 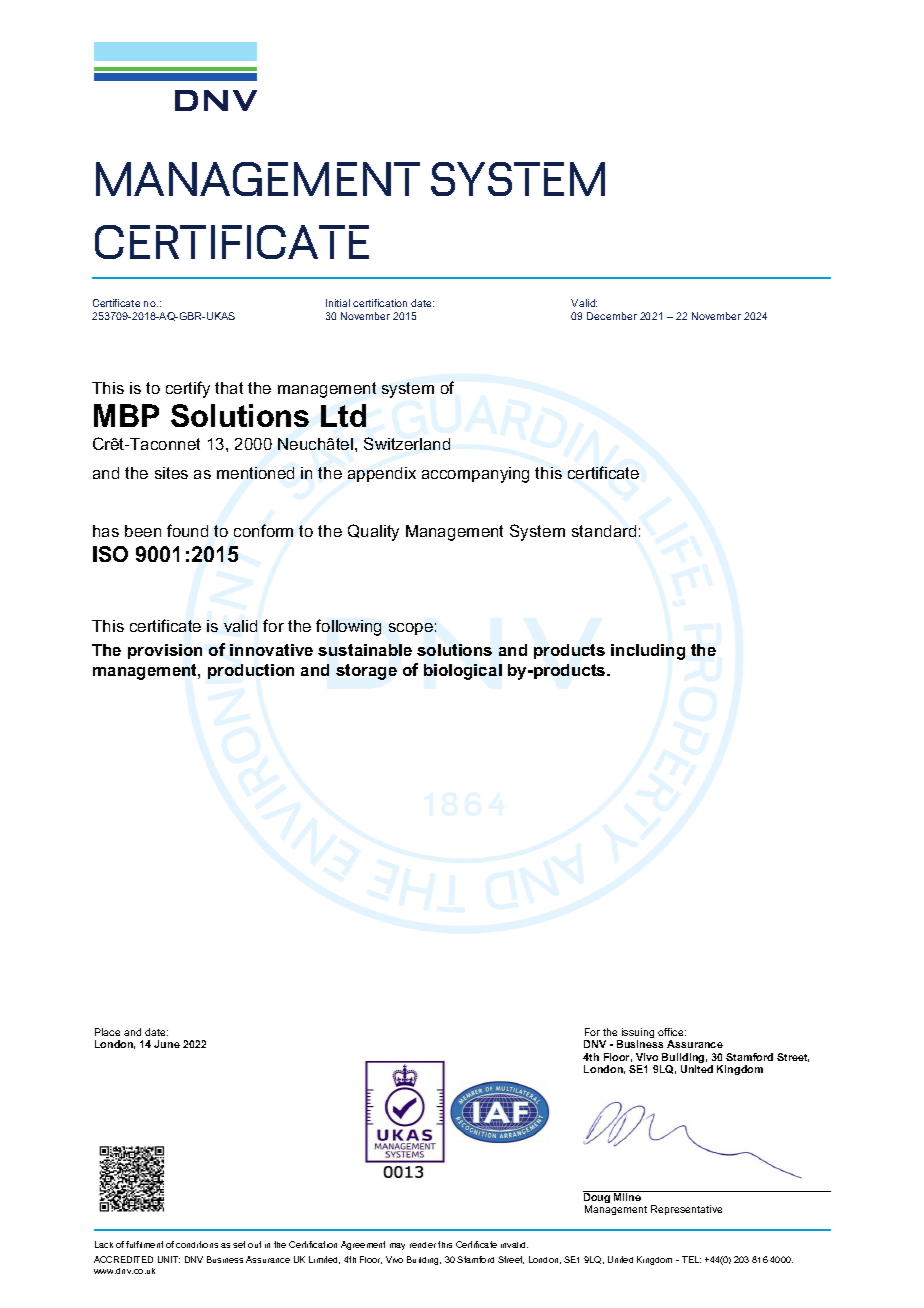 I want to click on conditions, so click(x=197, y=1244).
